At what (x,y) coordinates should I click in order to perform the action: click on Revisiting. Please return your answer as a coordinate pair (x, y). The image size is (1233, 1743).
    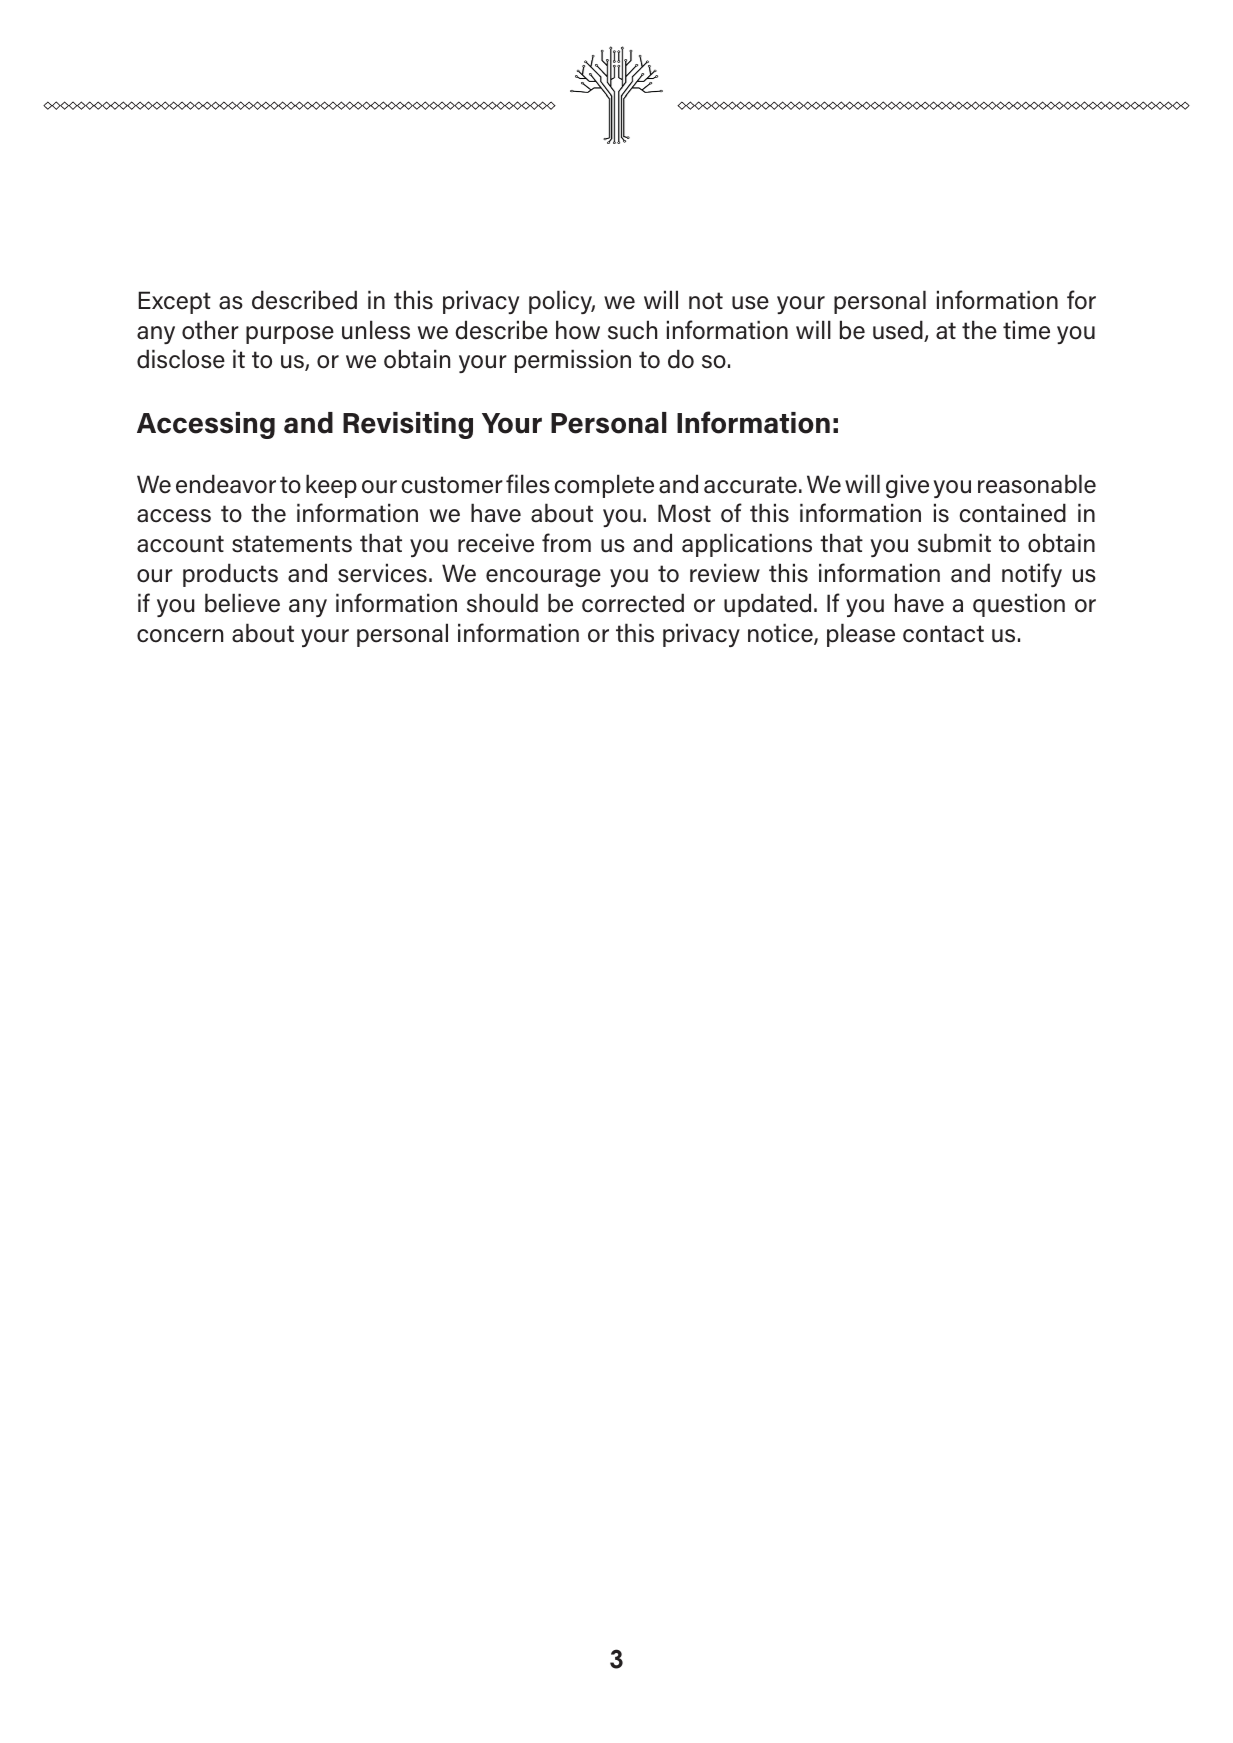
    Looking at the image, I should click on (408, 425).
